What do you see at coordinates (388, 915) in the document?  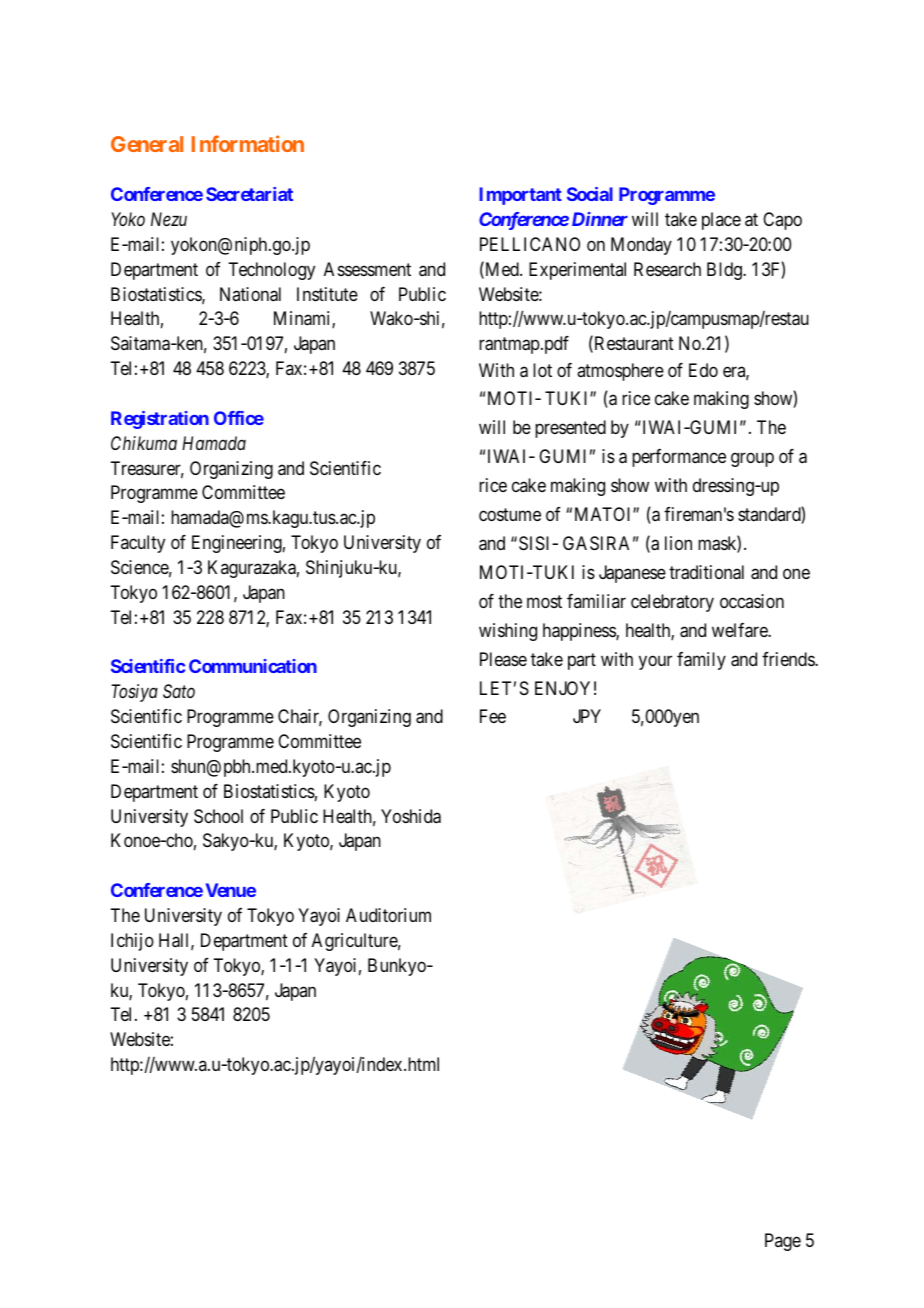 I see `Auditorium` at bounding box center [388, 915].
